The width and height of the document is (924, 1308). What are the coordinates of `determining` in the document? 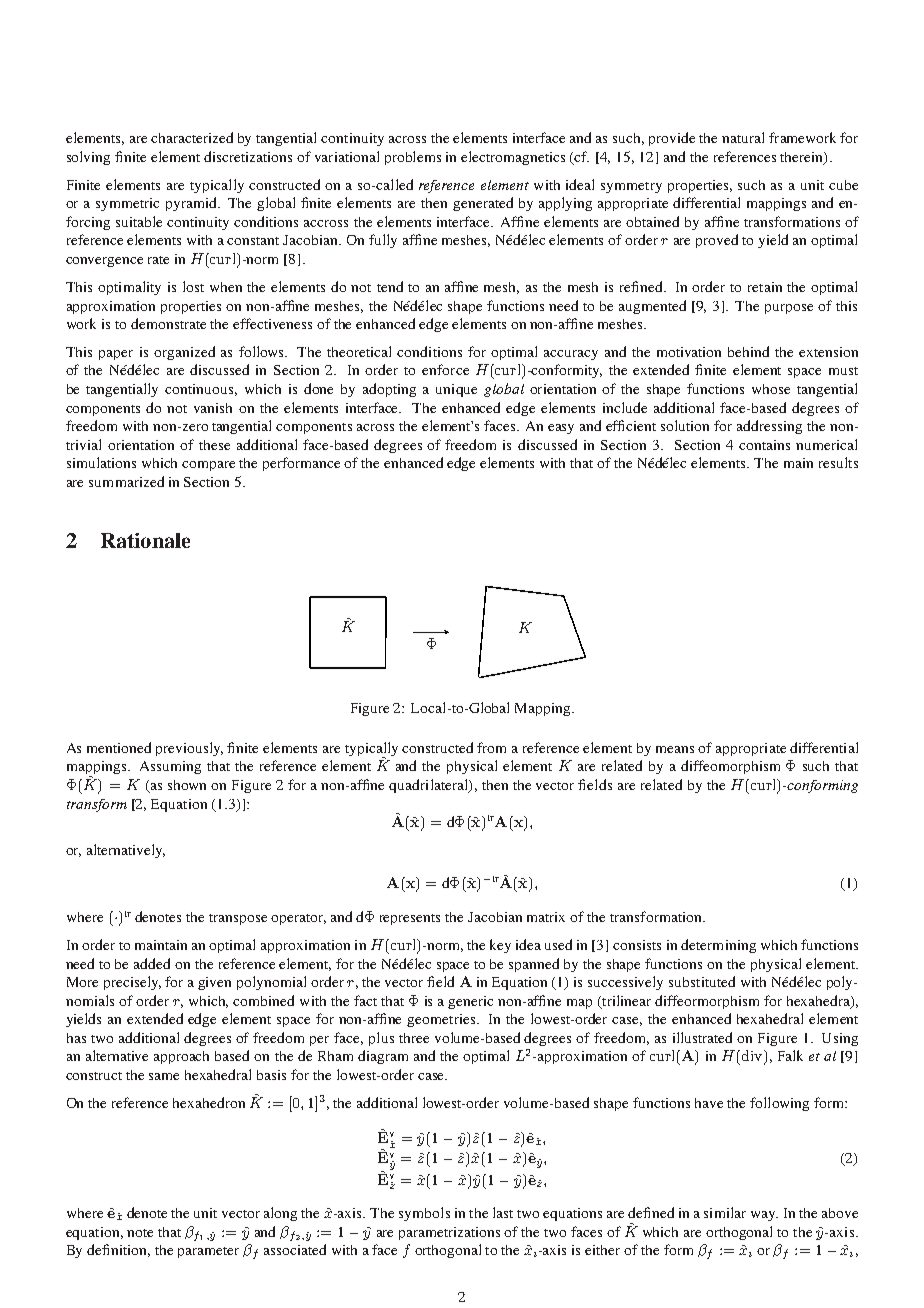 It's located at (718, 946).
